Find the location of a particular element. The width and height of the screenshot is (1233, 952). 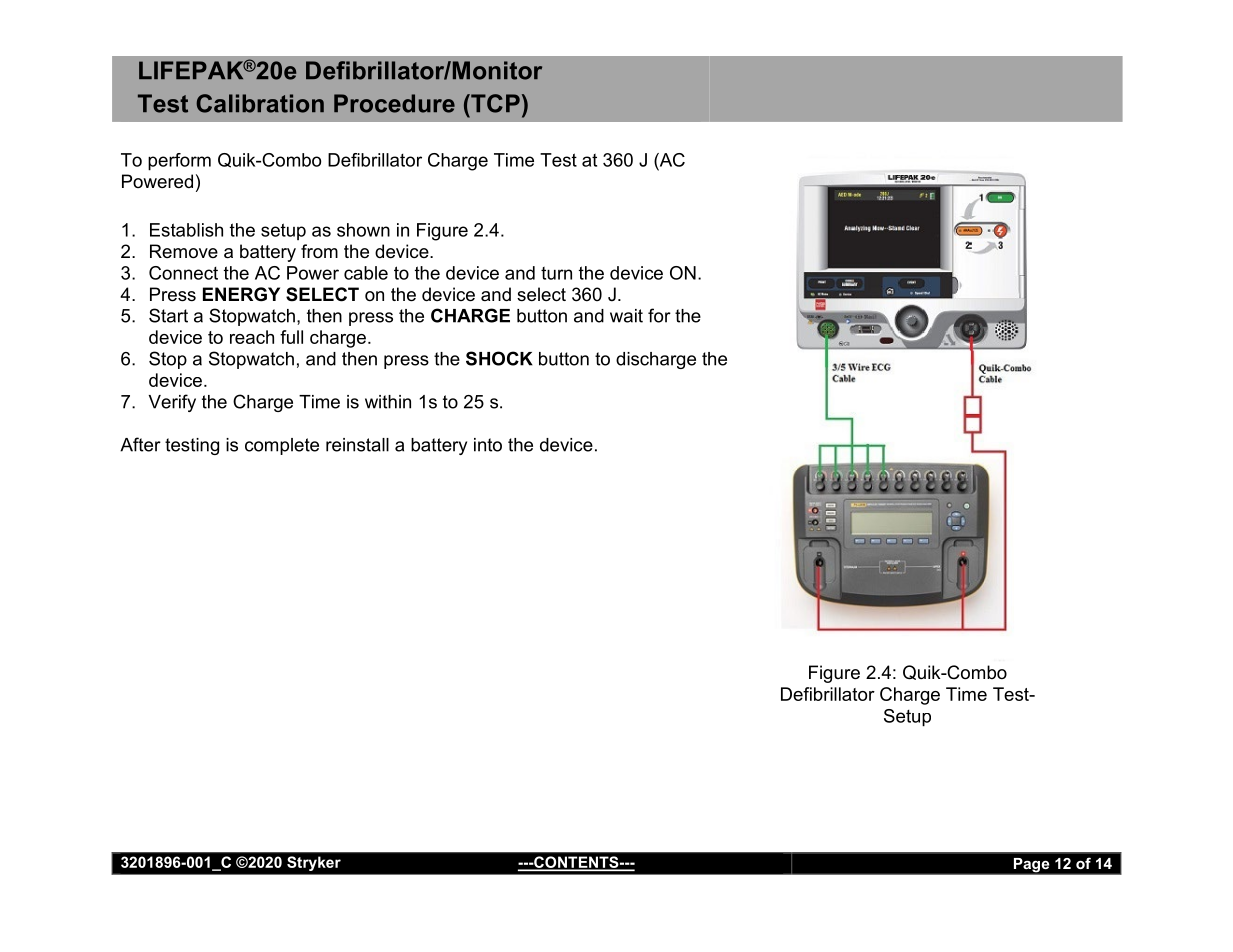

full is located at coordinates (291, 337).
